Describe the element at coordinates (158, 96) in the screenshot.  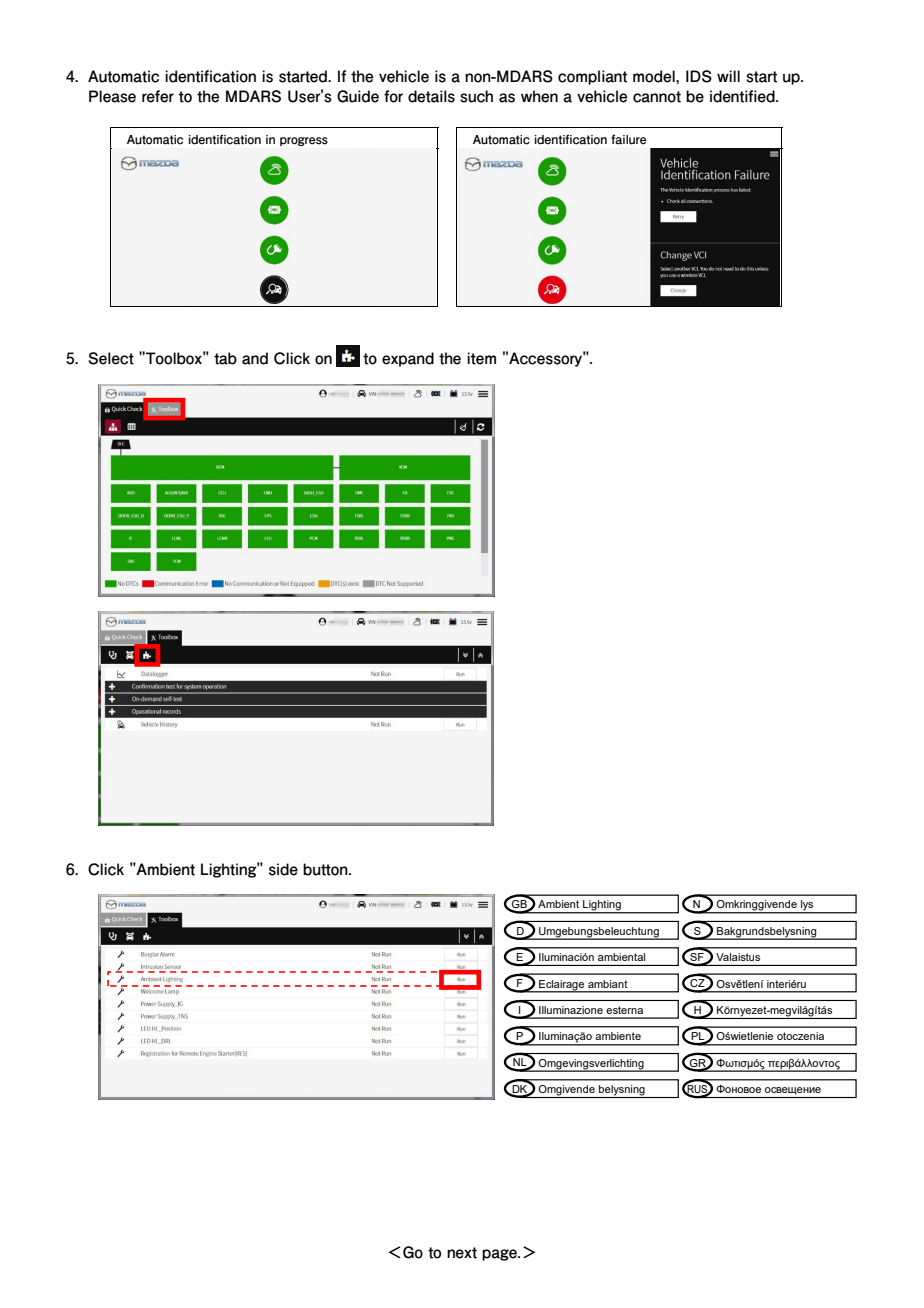
I see `refer` at that location.
